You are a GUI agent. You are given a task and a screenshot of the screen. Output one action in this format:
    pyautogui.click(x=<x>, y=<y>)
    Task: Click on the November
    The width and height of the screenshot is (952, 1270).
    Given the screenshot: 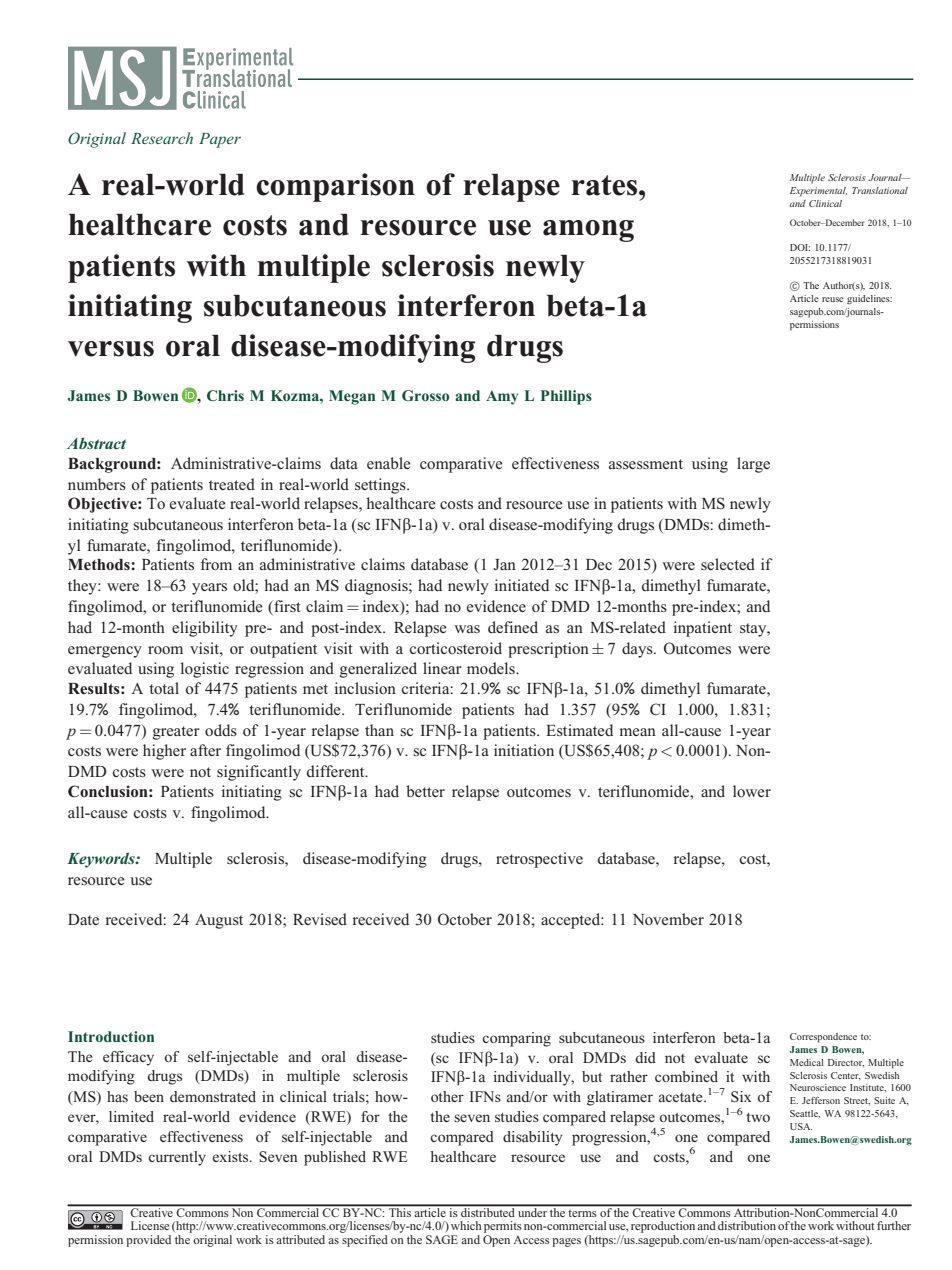 What is the action you would take?
    pyautogui.click(x=668, y=919)
